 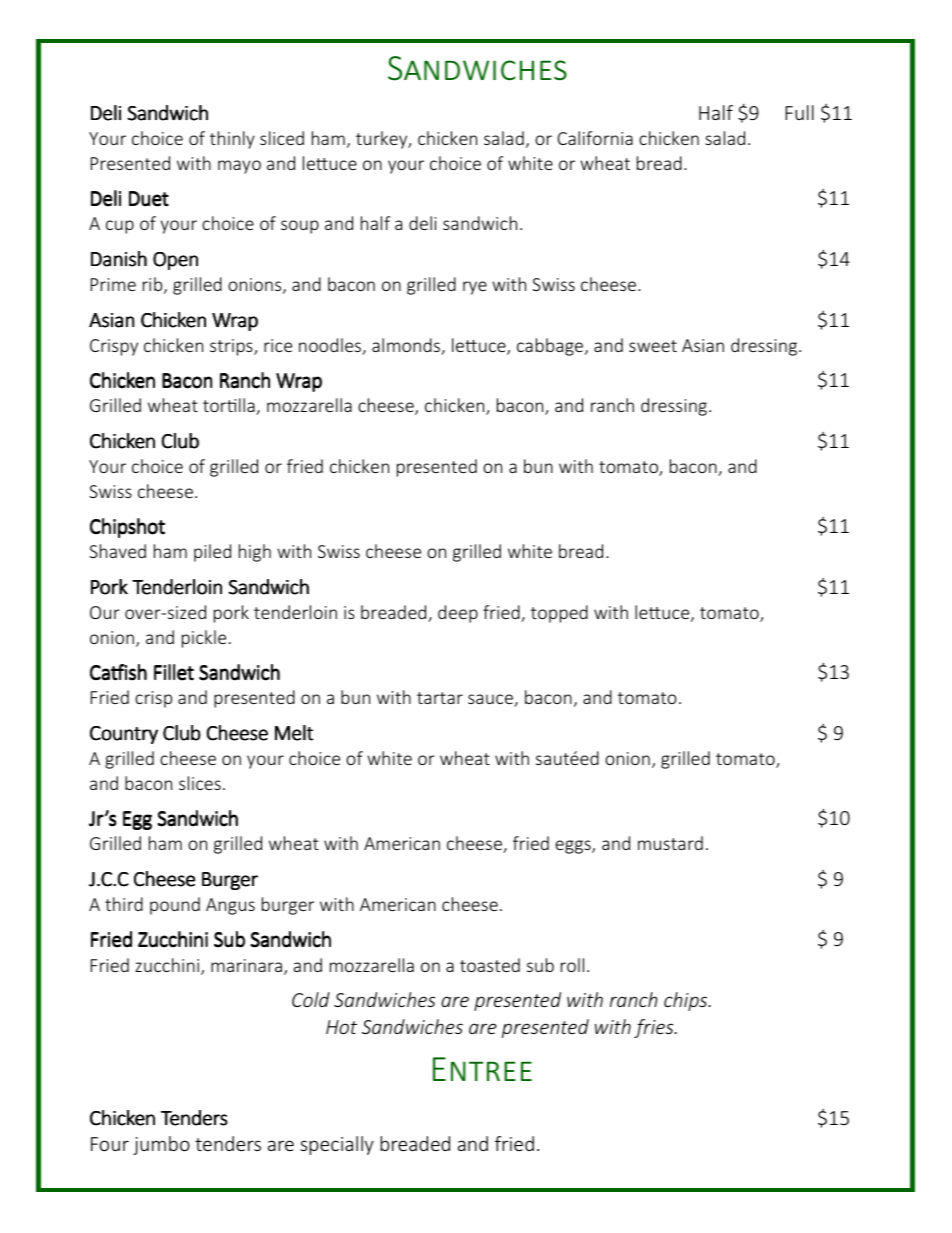 I want to click on pound, so click(x=175, y=906).
